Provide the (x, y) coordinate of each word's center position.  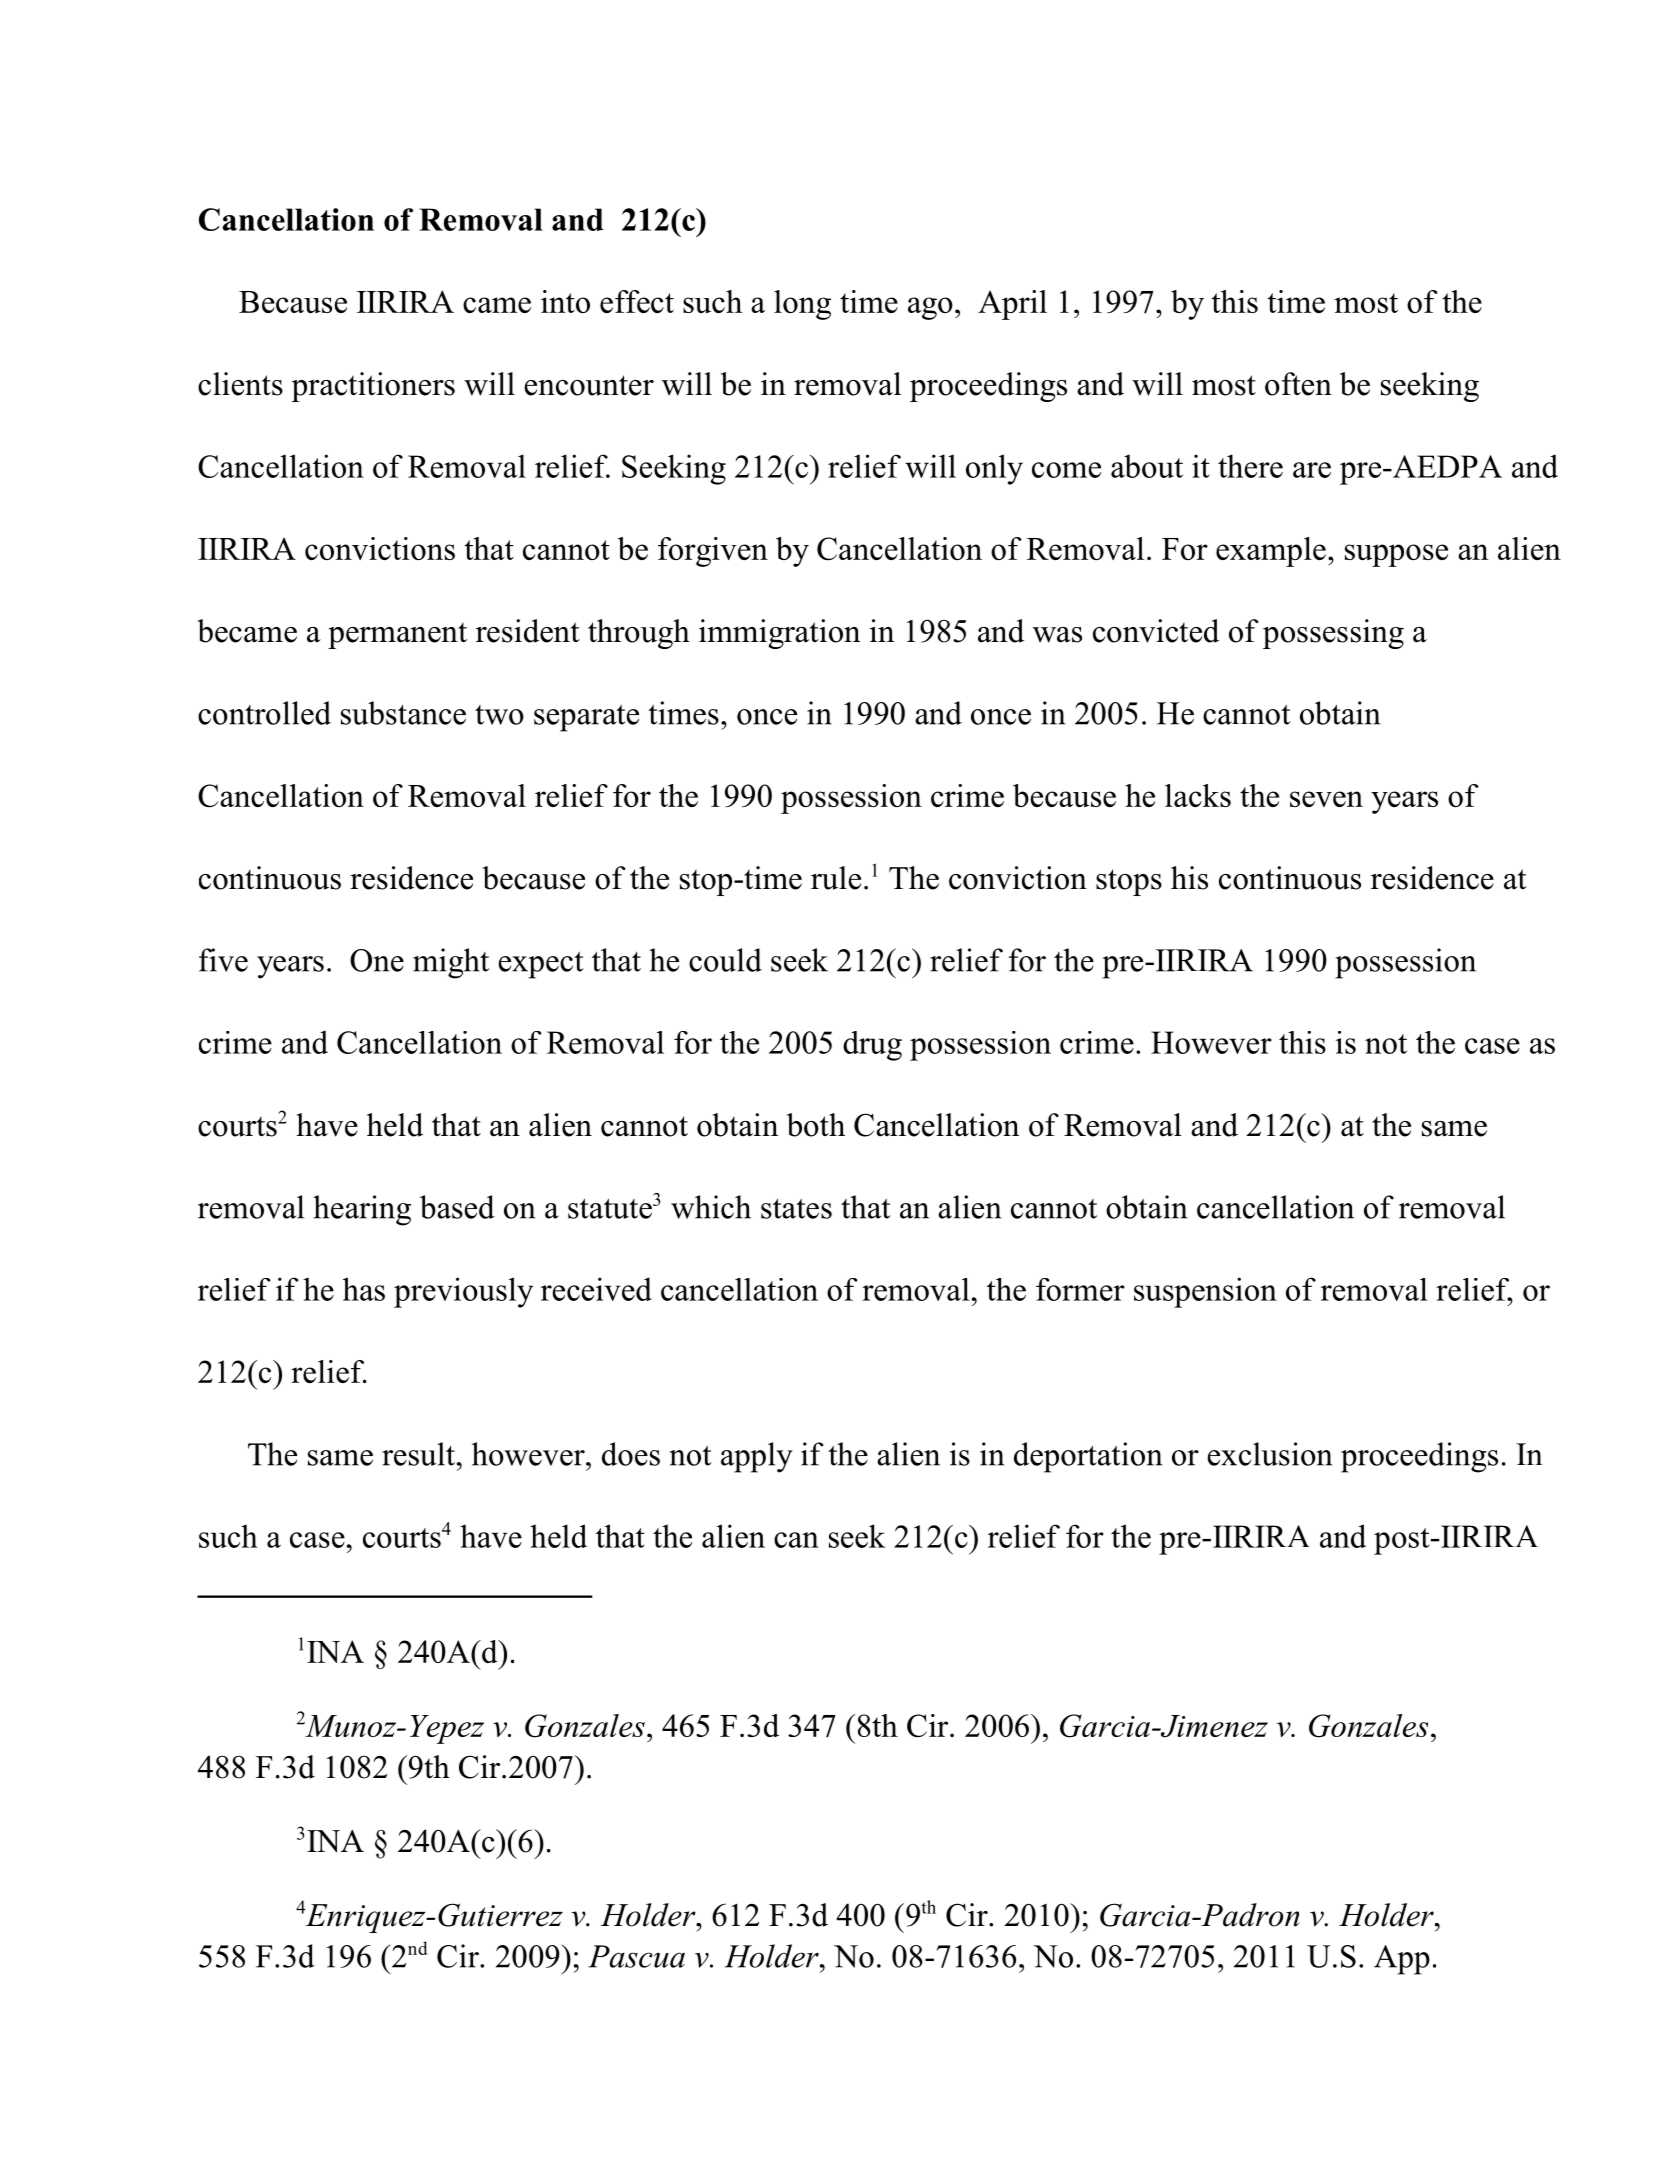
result (418, 1454)
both (816, 1125)
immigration (780, 634)
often (1298, 384)
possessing (1333, 634)
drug (872, 1046)
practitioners (373, 387)
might (451, 963)
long (802, 305)
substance (403, 713)
